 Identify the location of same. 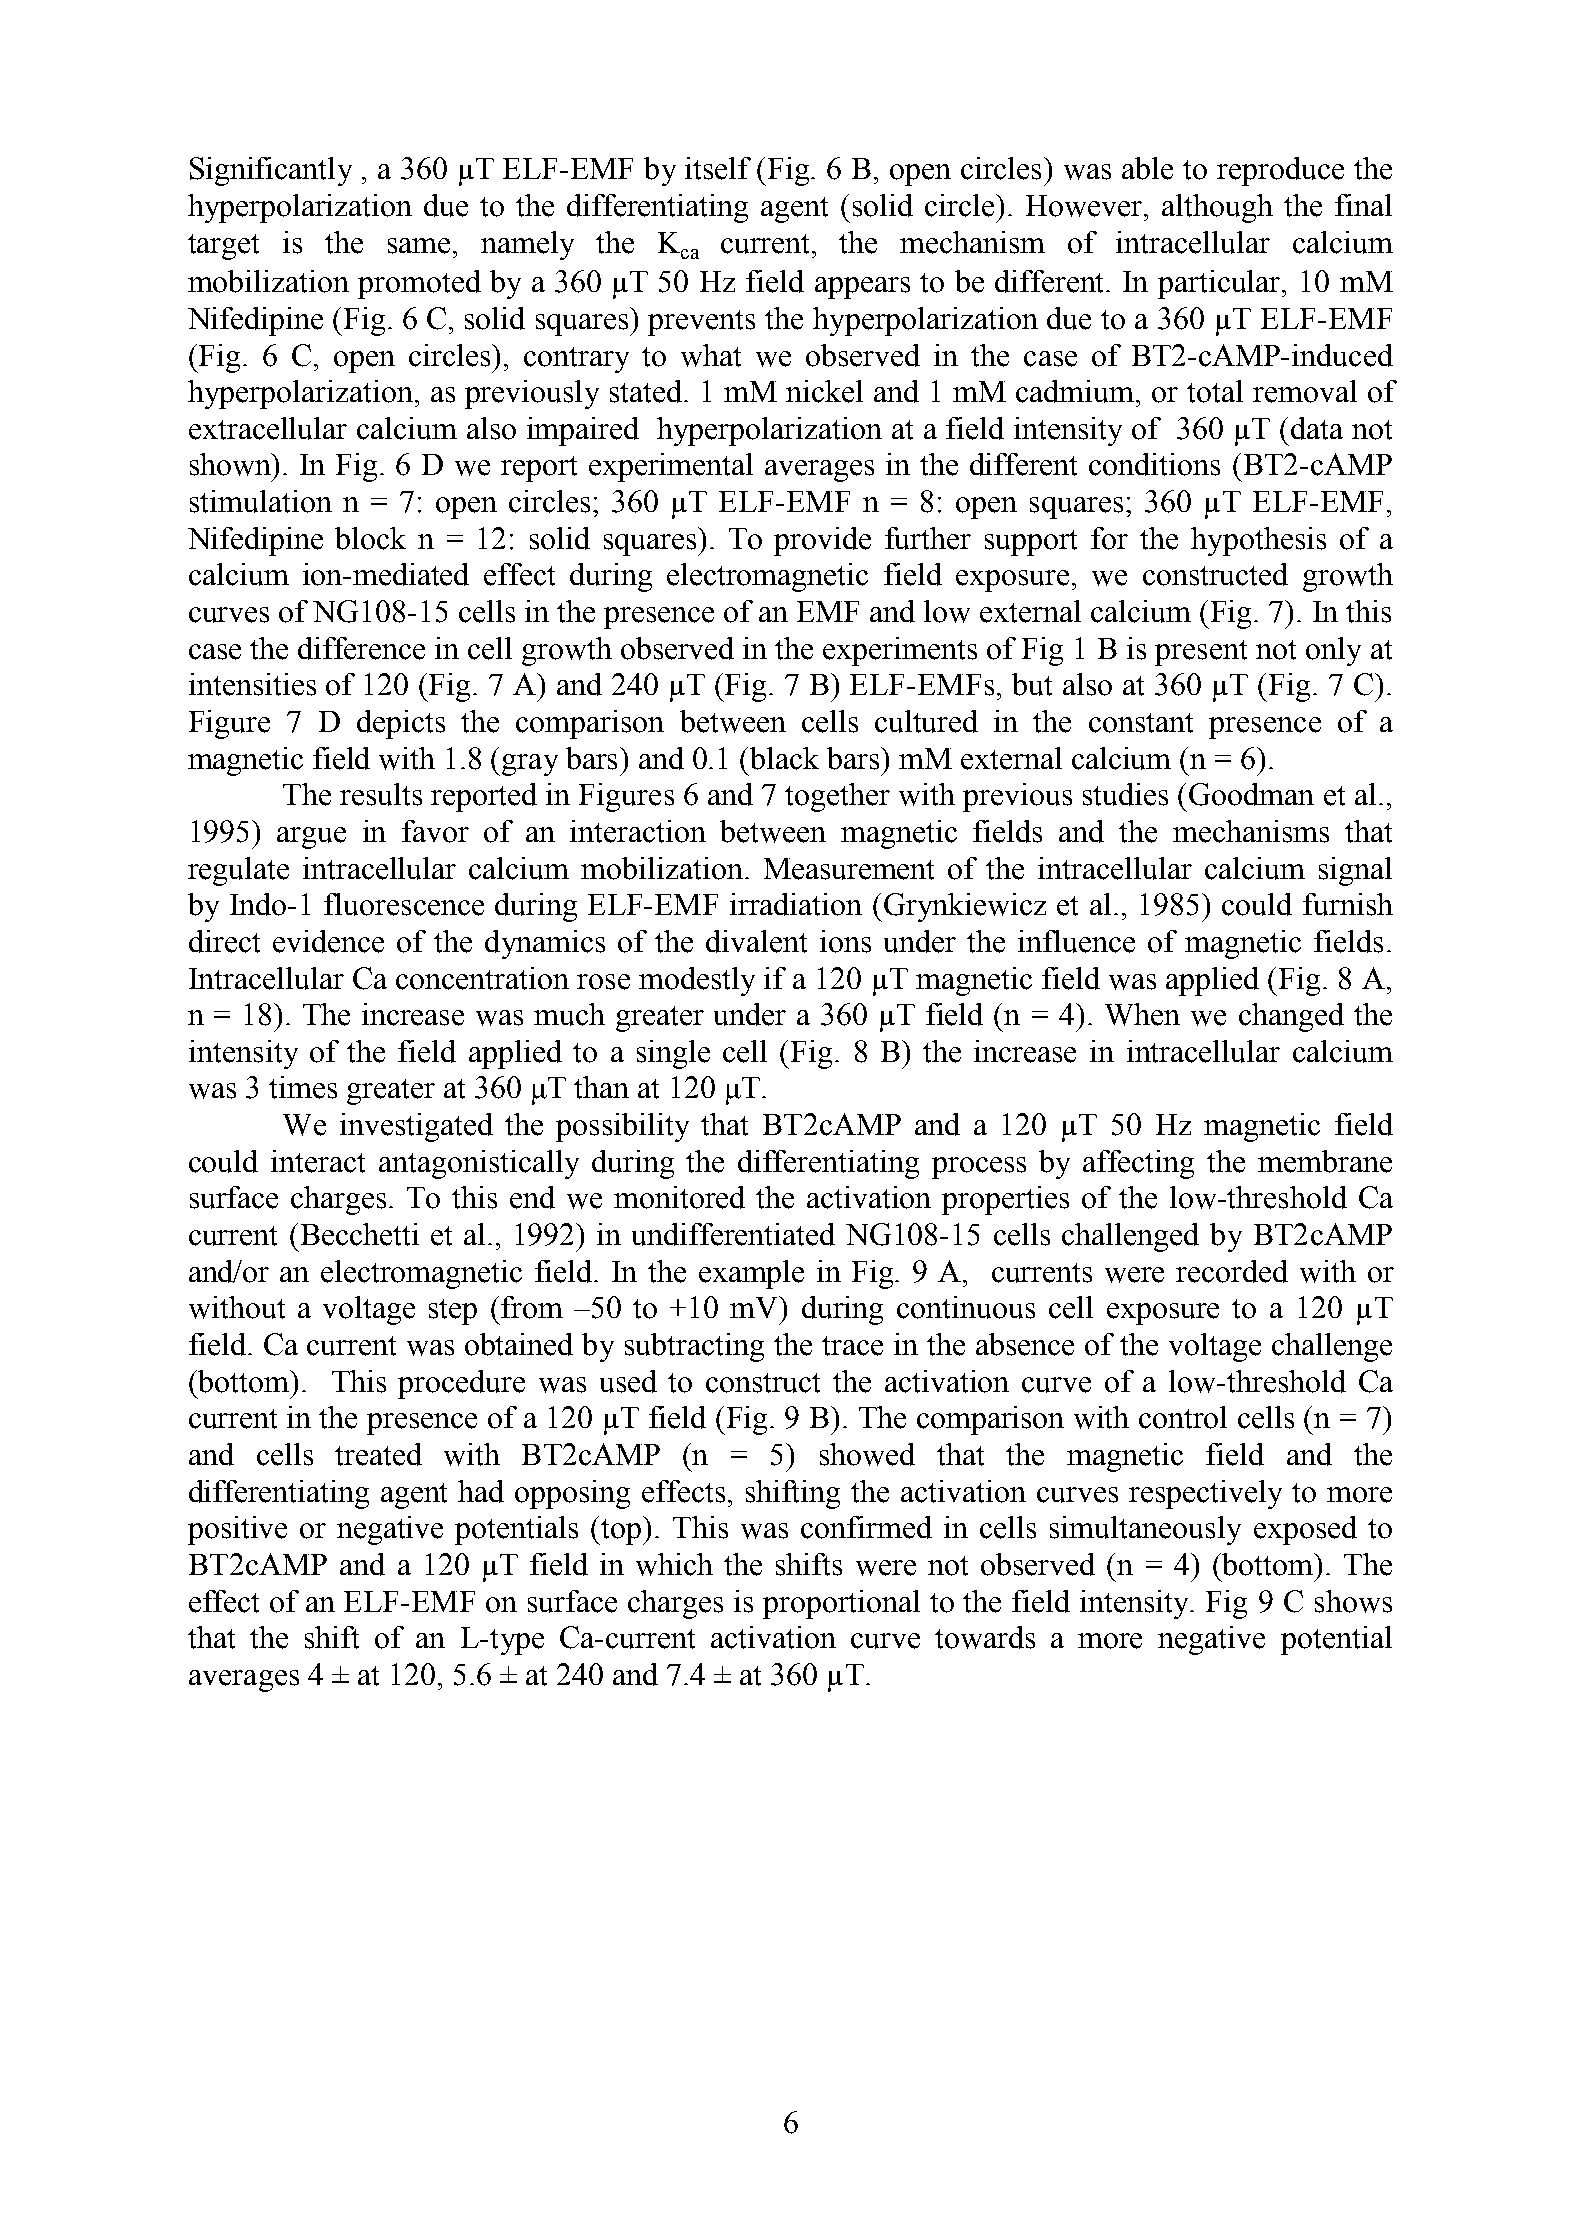
(419, 246).
